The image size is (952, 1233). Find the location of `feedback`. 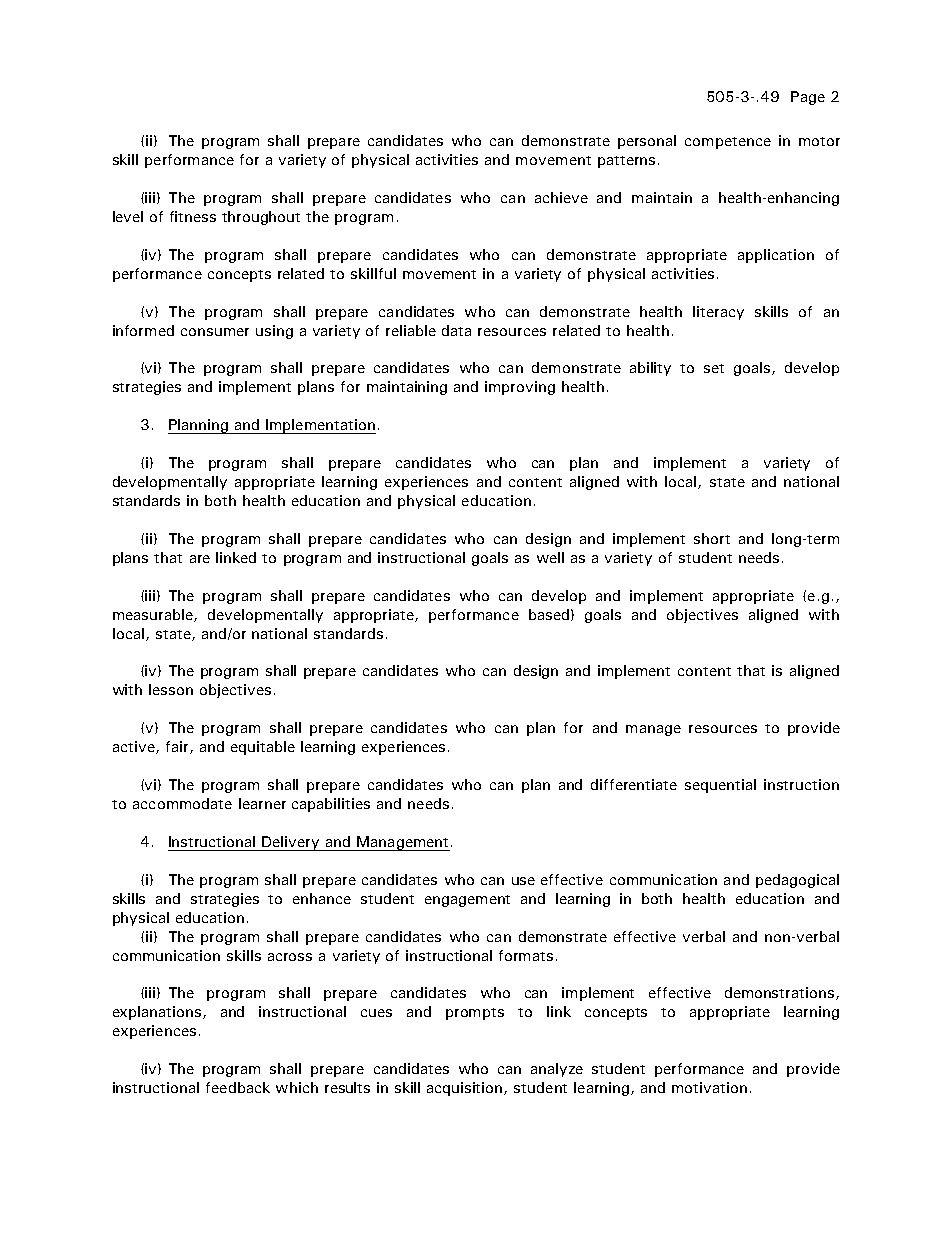

feedback is located at coordinates (238, 1087).
